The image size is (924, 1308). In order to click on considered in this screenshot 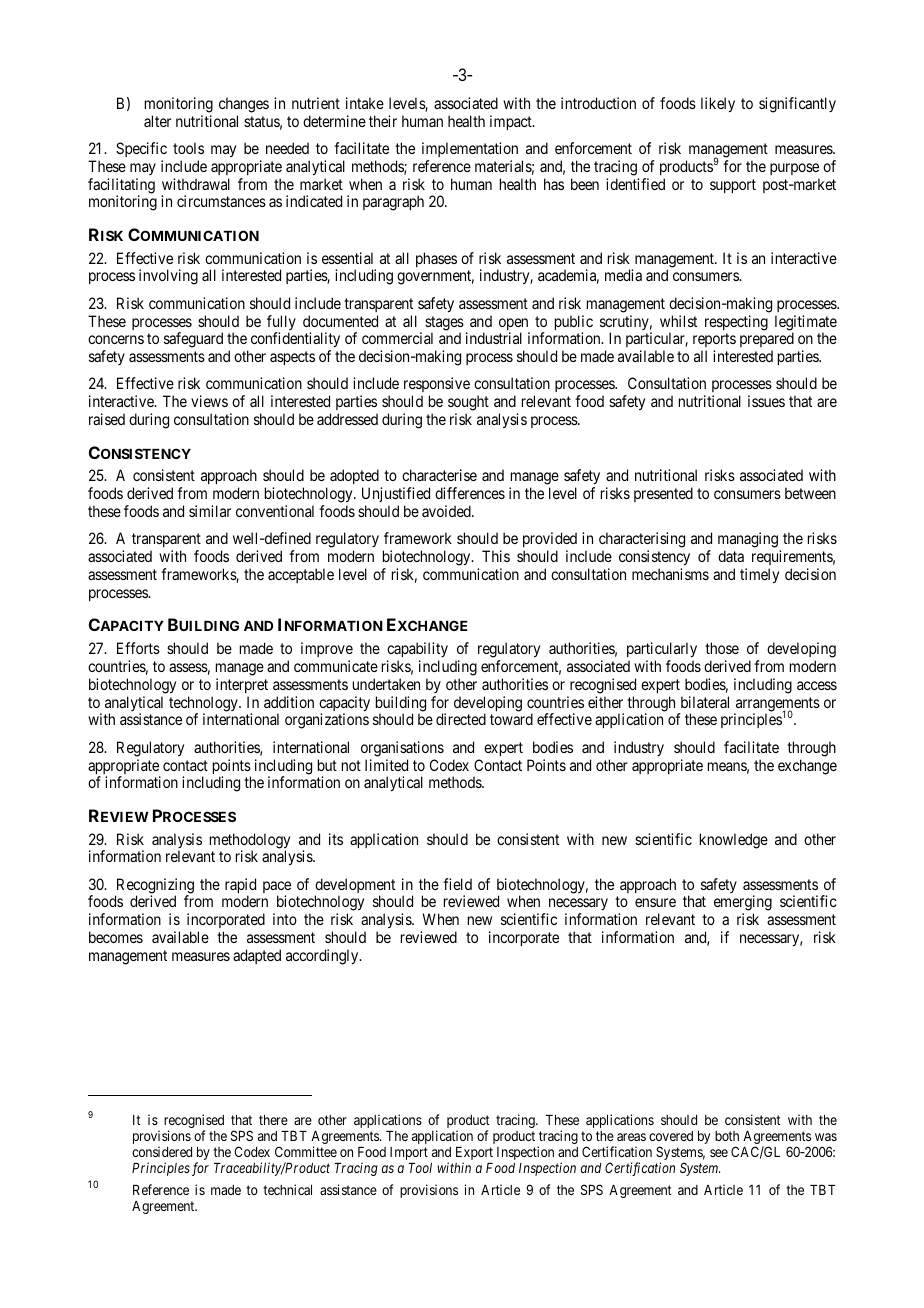, I will do `click(162, 1151)`.
